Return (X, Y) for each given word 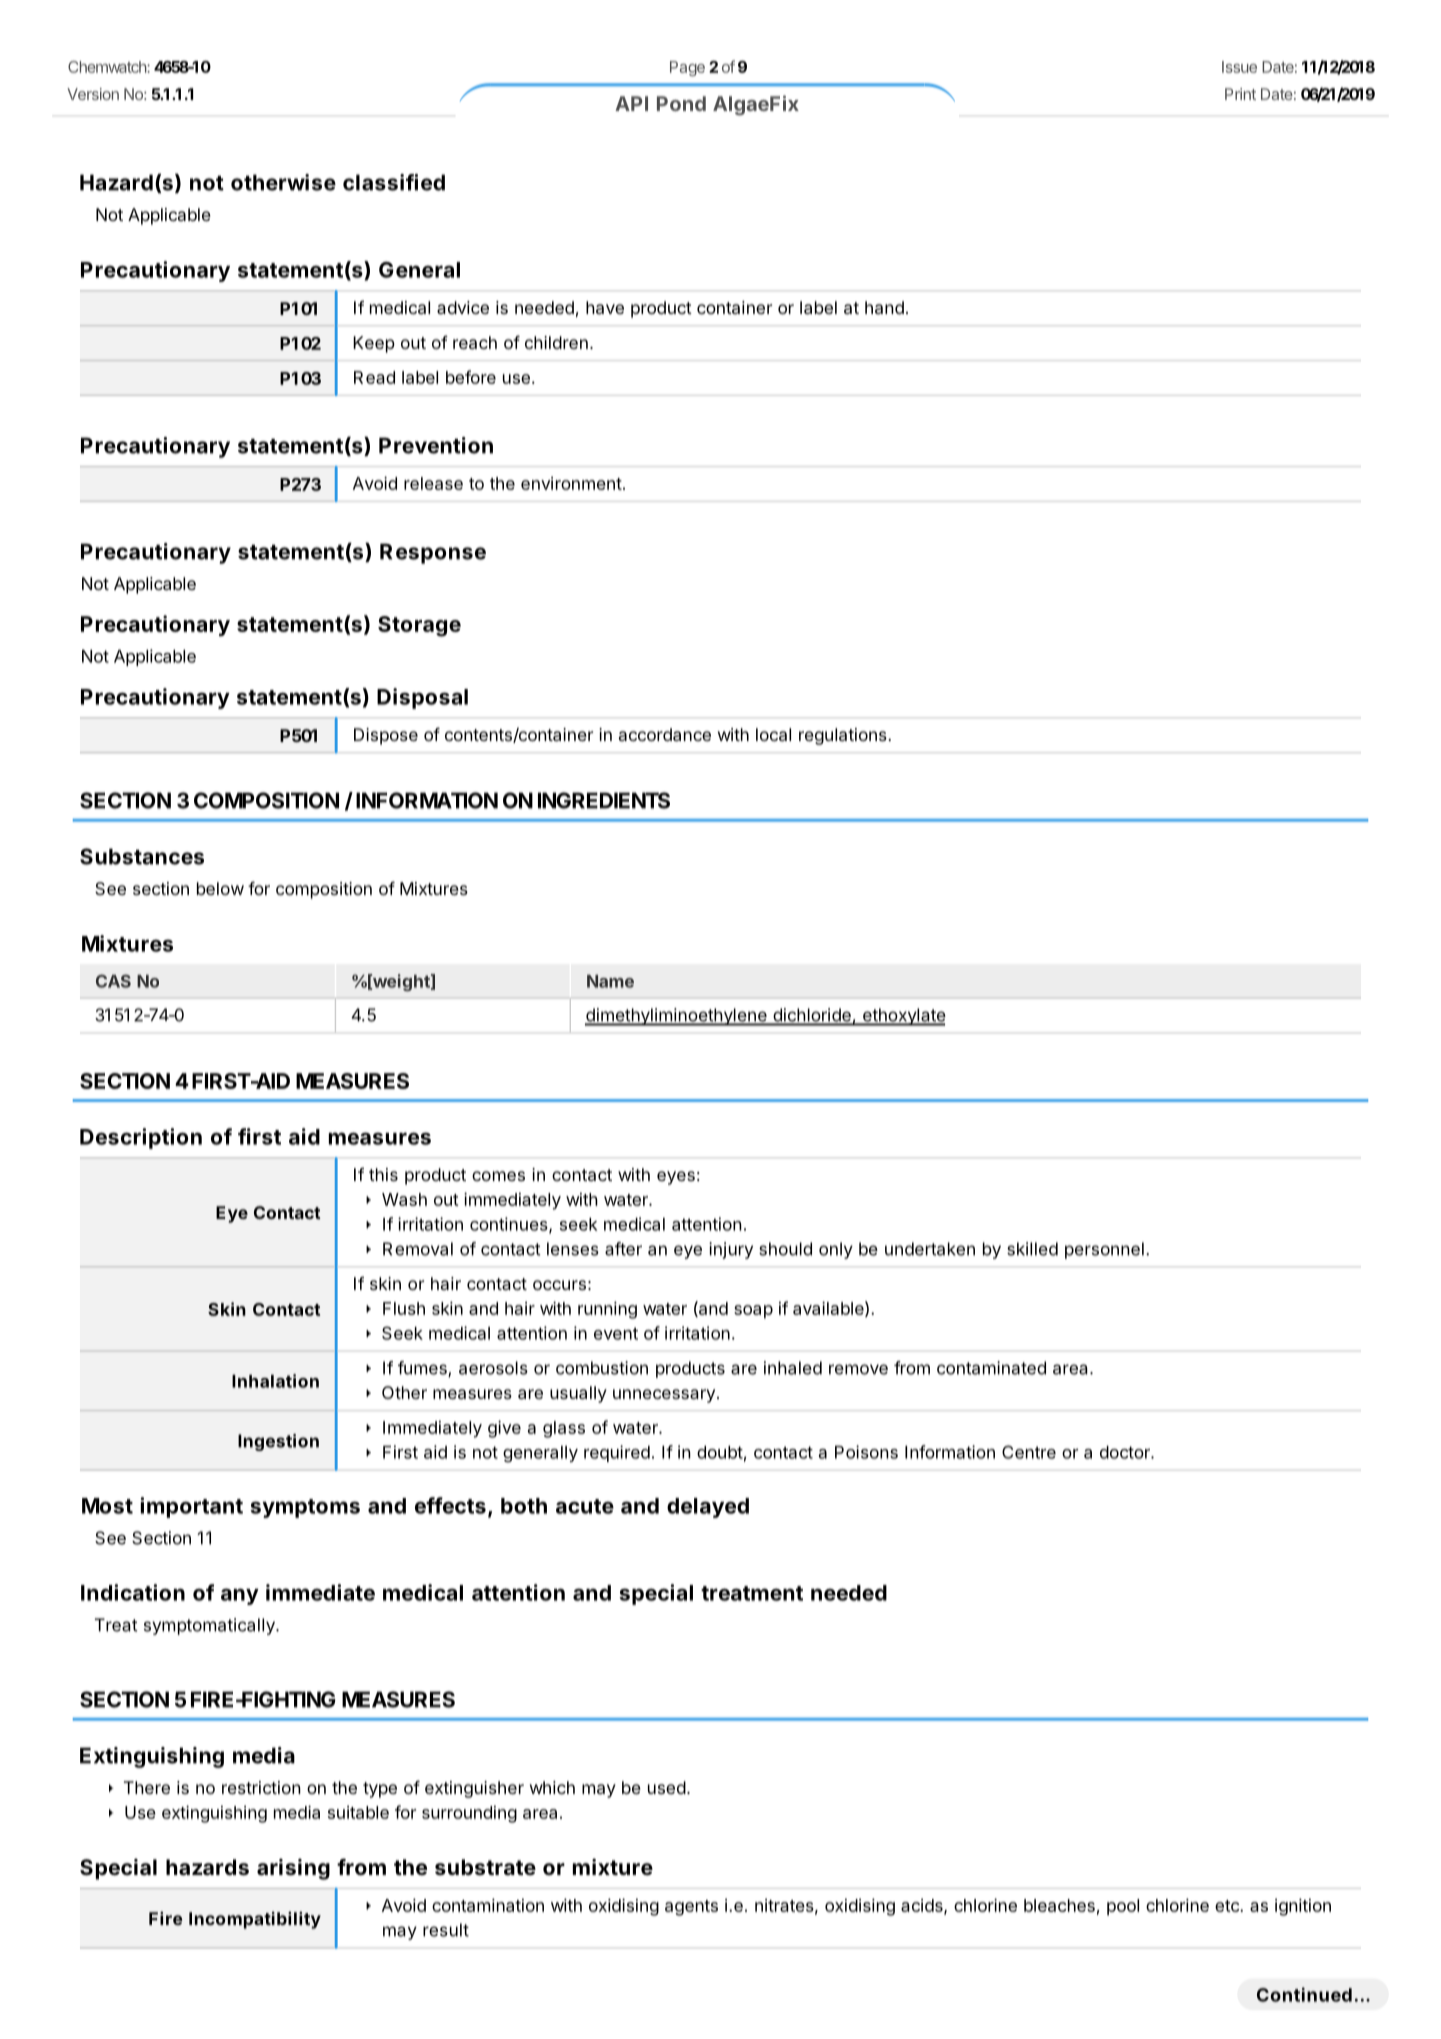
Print (1240, 94)
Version (93, 94)
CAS (113, 981)
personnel (1104, 1250)
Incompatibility (255, 1920)
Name (610, 981)
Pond (681, 103)
